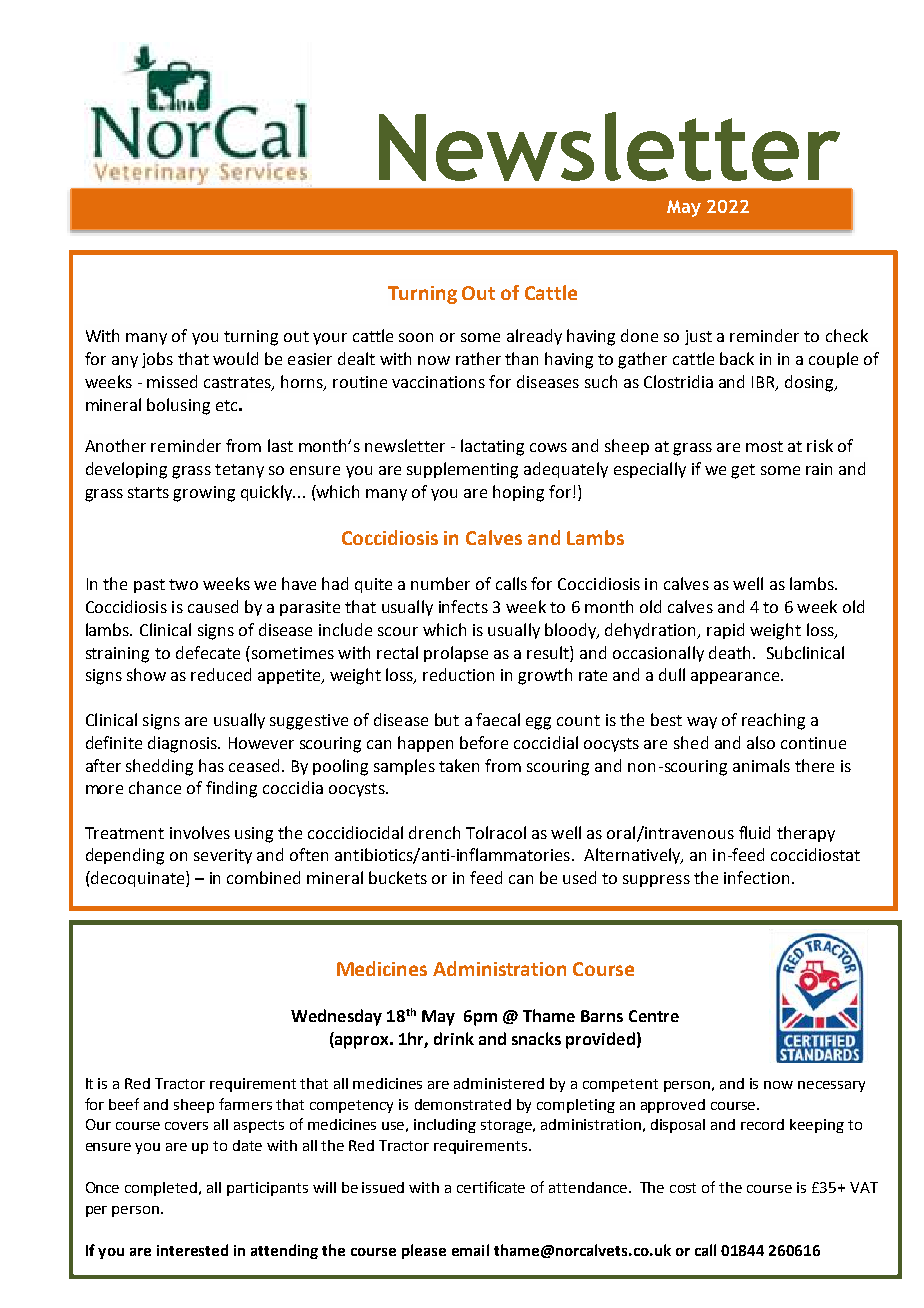 This screenshot has width=924, height=1308. Describe the element at coordinates (157, 360) in the screenshot. I see `jobs` at that location.
